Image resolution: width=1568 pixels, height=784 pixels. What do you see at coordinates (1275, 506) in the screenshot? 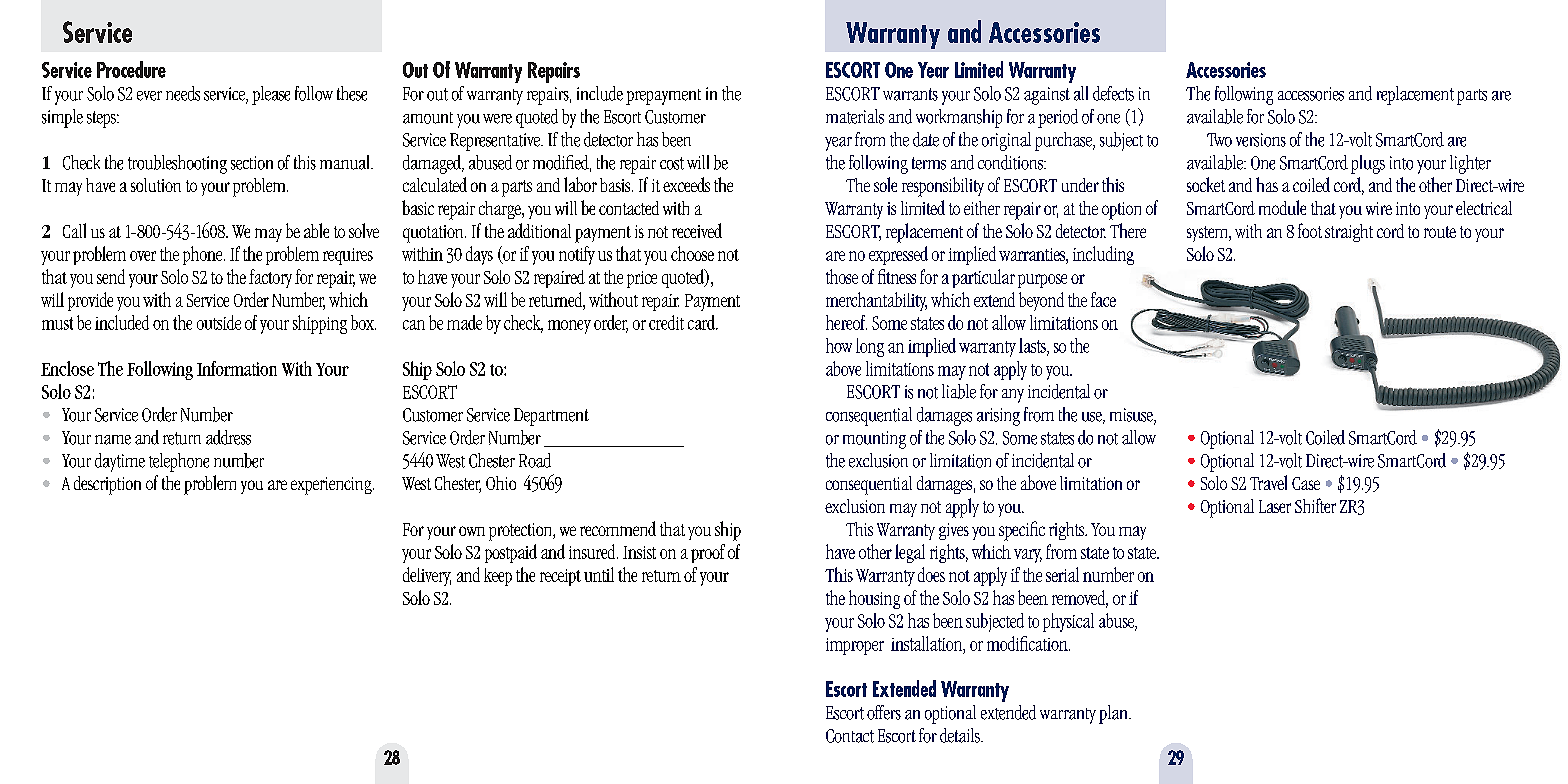
I see `Laser` at bounding box center [1275, 506].
